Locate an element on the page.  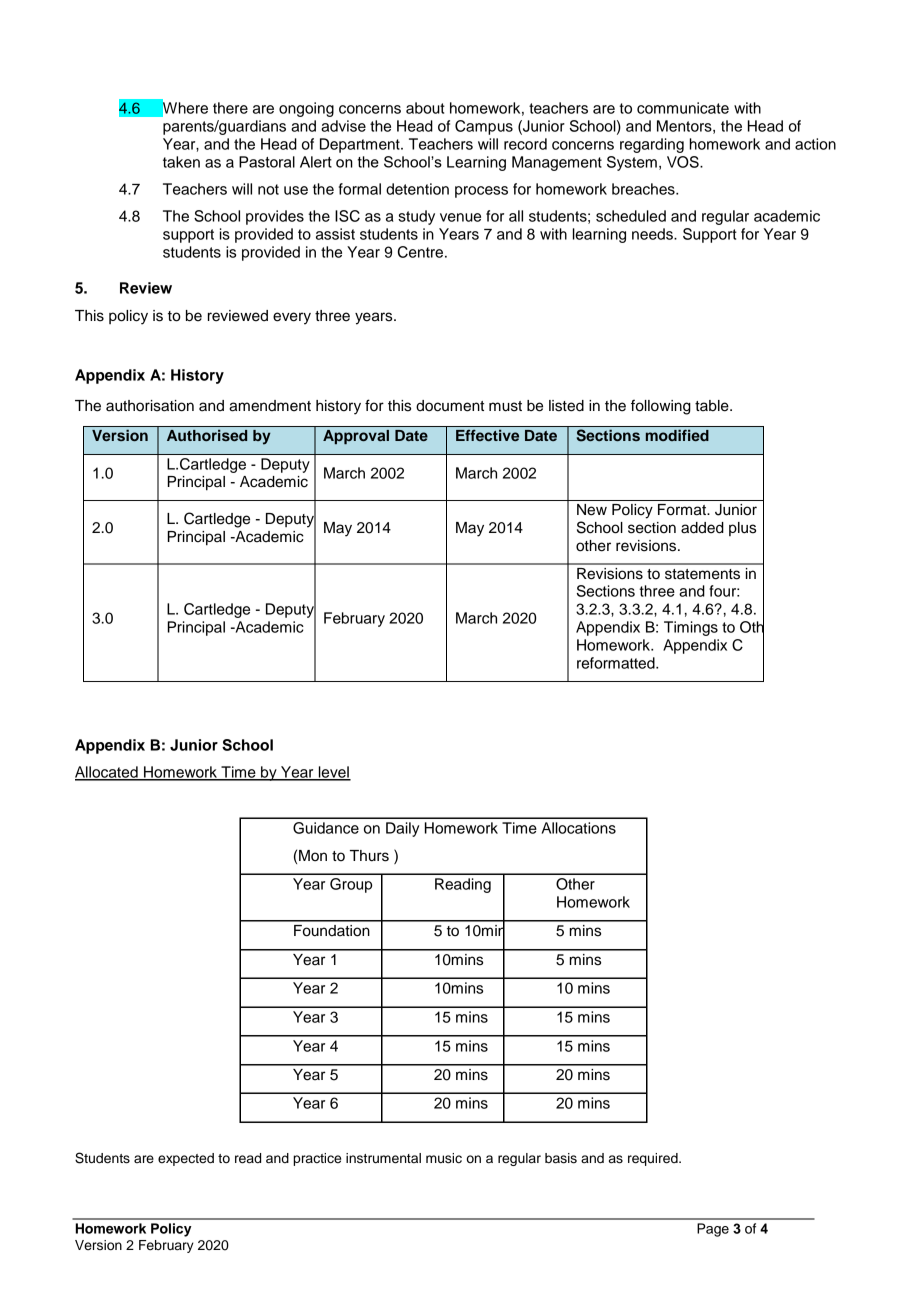
Daily is located at coordinates (402, 829).
